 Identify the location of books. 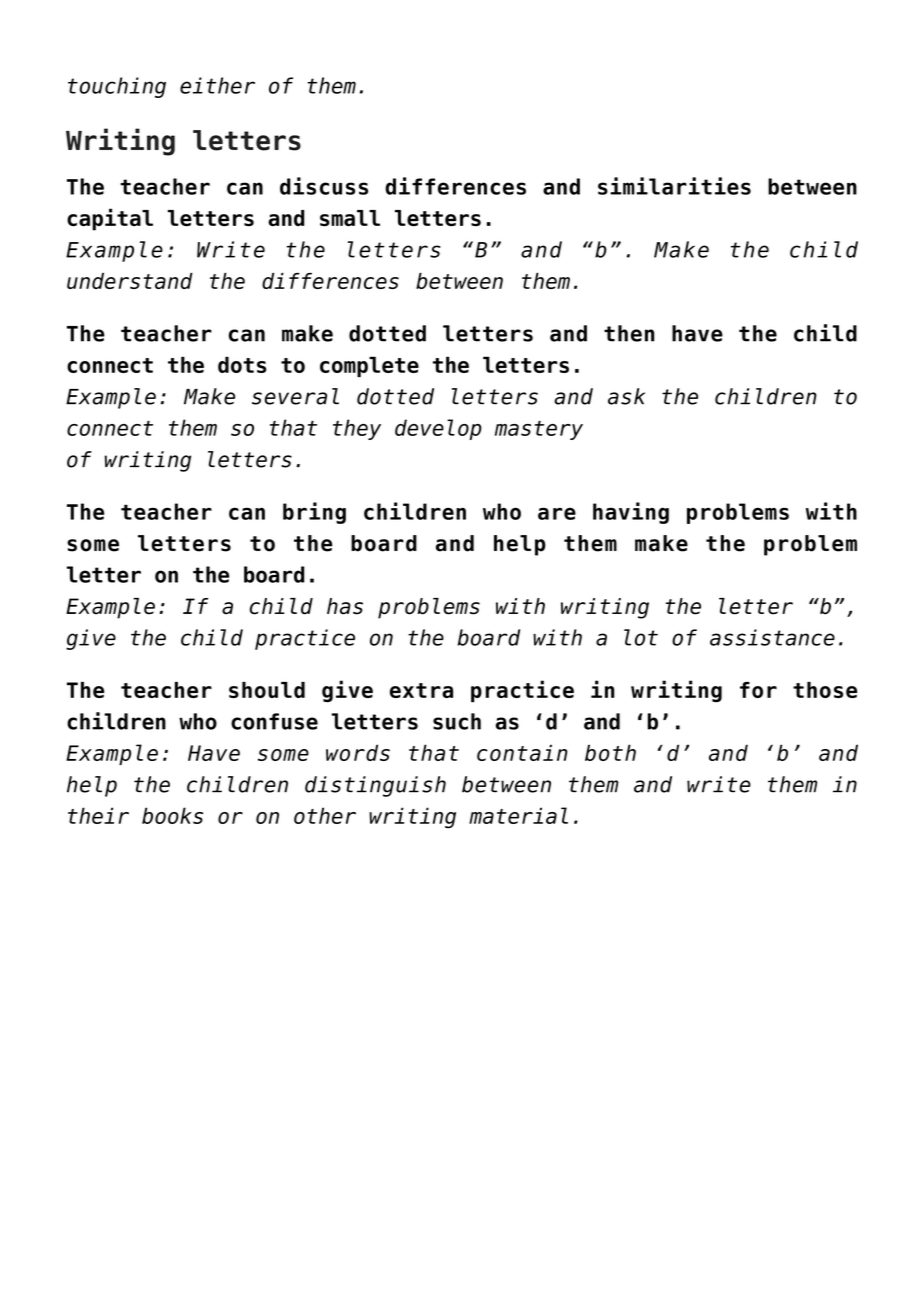
(172, 815).
